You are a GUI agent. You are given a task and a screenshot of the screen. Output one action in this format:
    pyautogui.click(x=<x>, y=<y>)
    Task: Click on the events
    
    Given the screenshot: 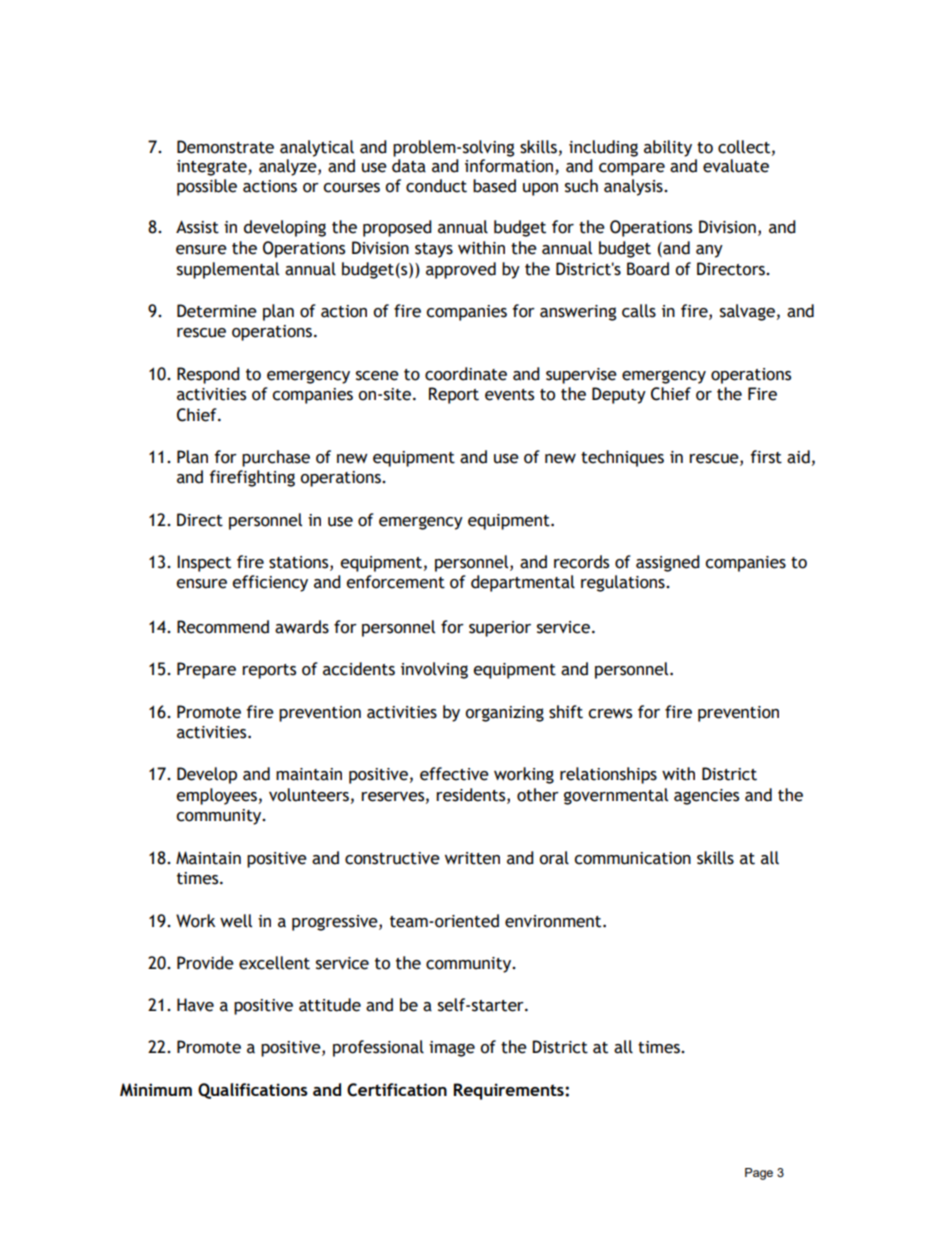 What is the action you would take?
    pyautogui.click(x=509, y=395)
